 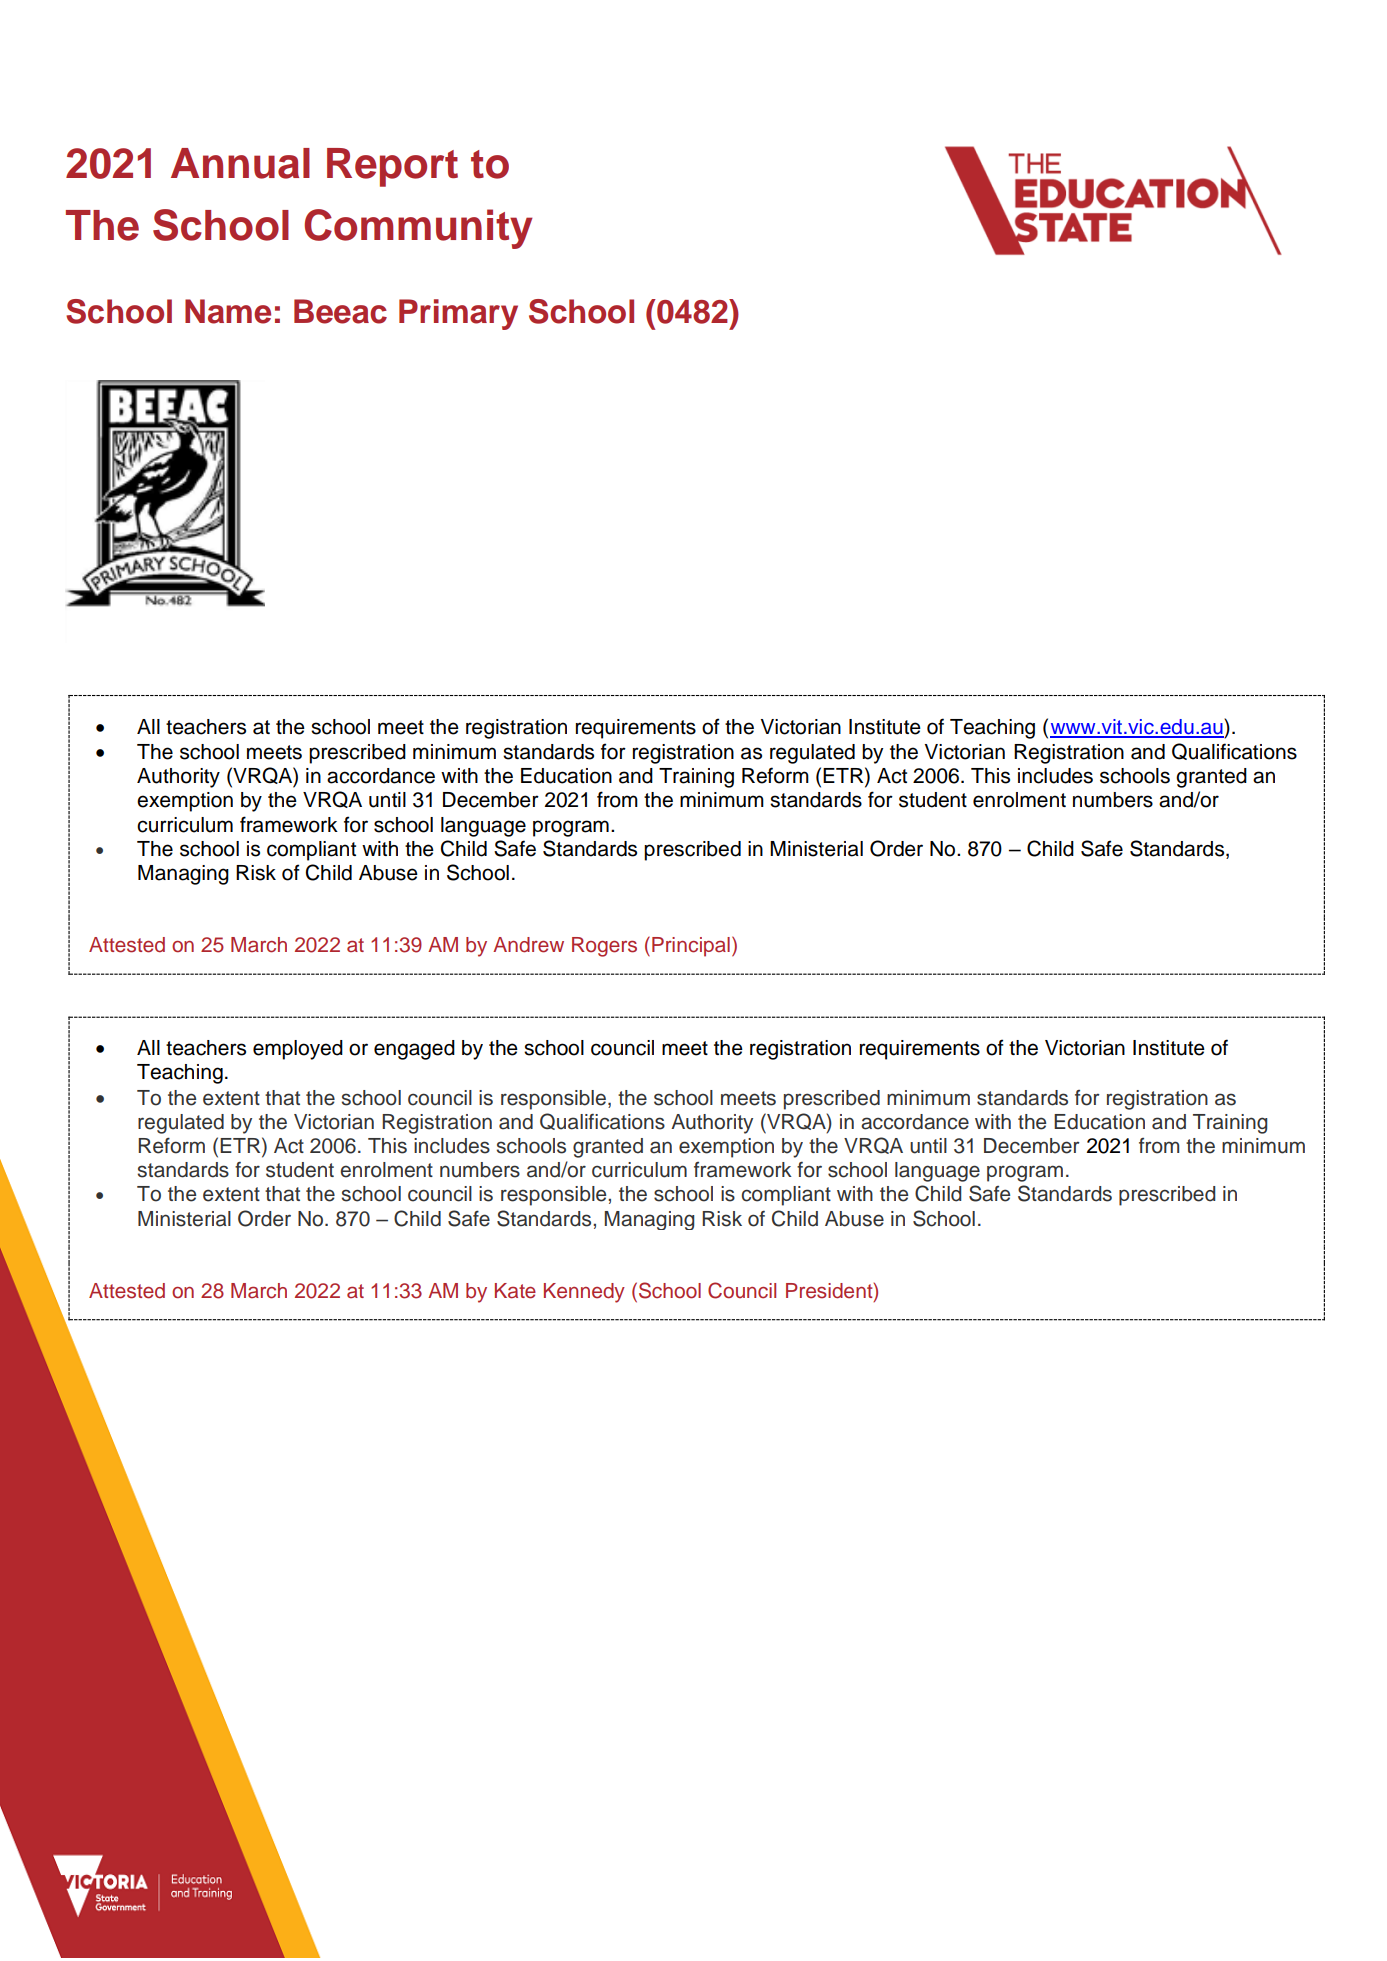 What do you see at coordinates (228, 311) in the document?
I see `Name` at bounding box center [228, 311].
